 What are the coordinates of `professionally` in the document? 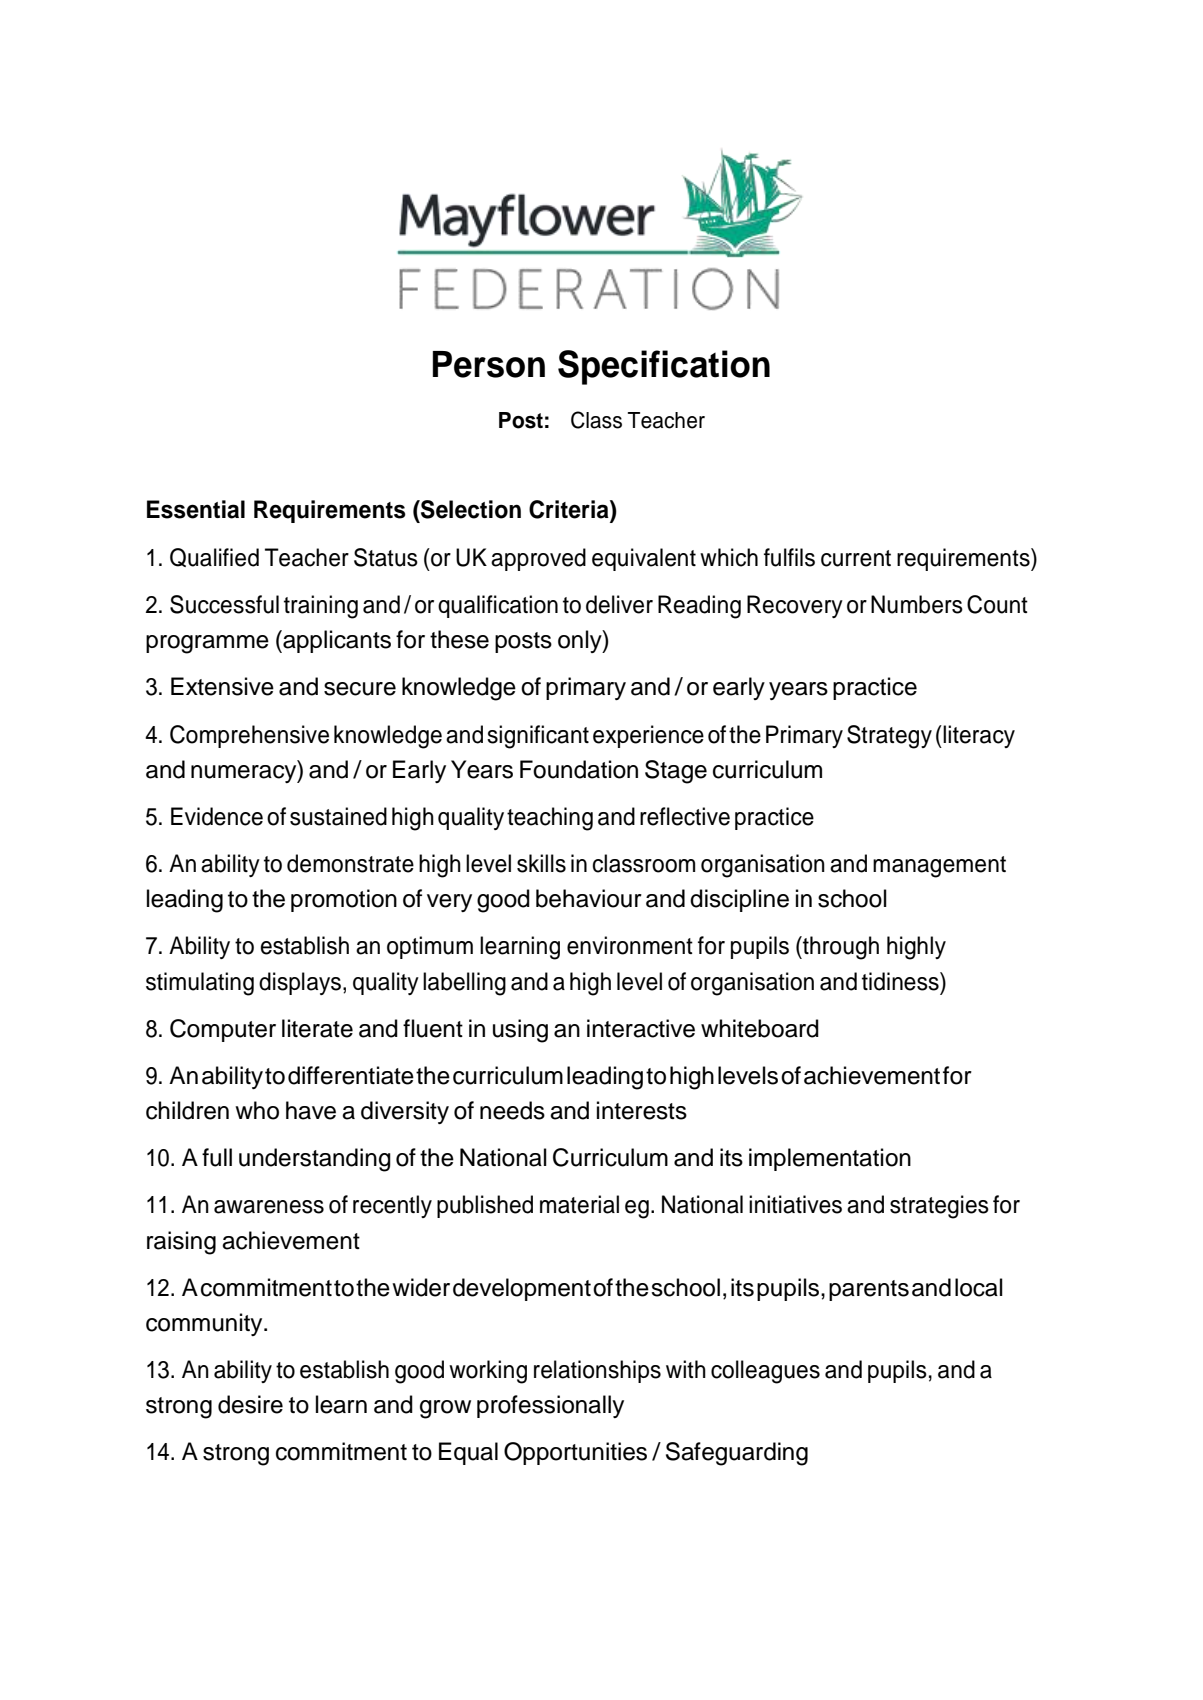 It's located at (550, 1406).
